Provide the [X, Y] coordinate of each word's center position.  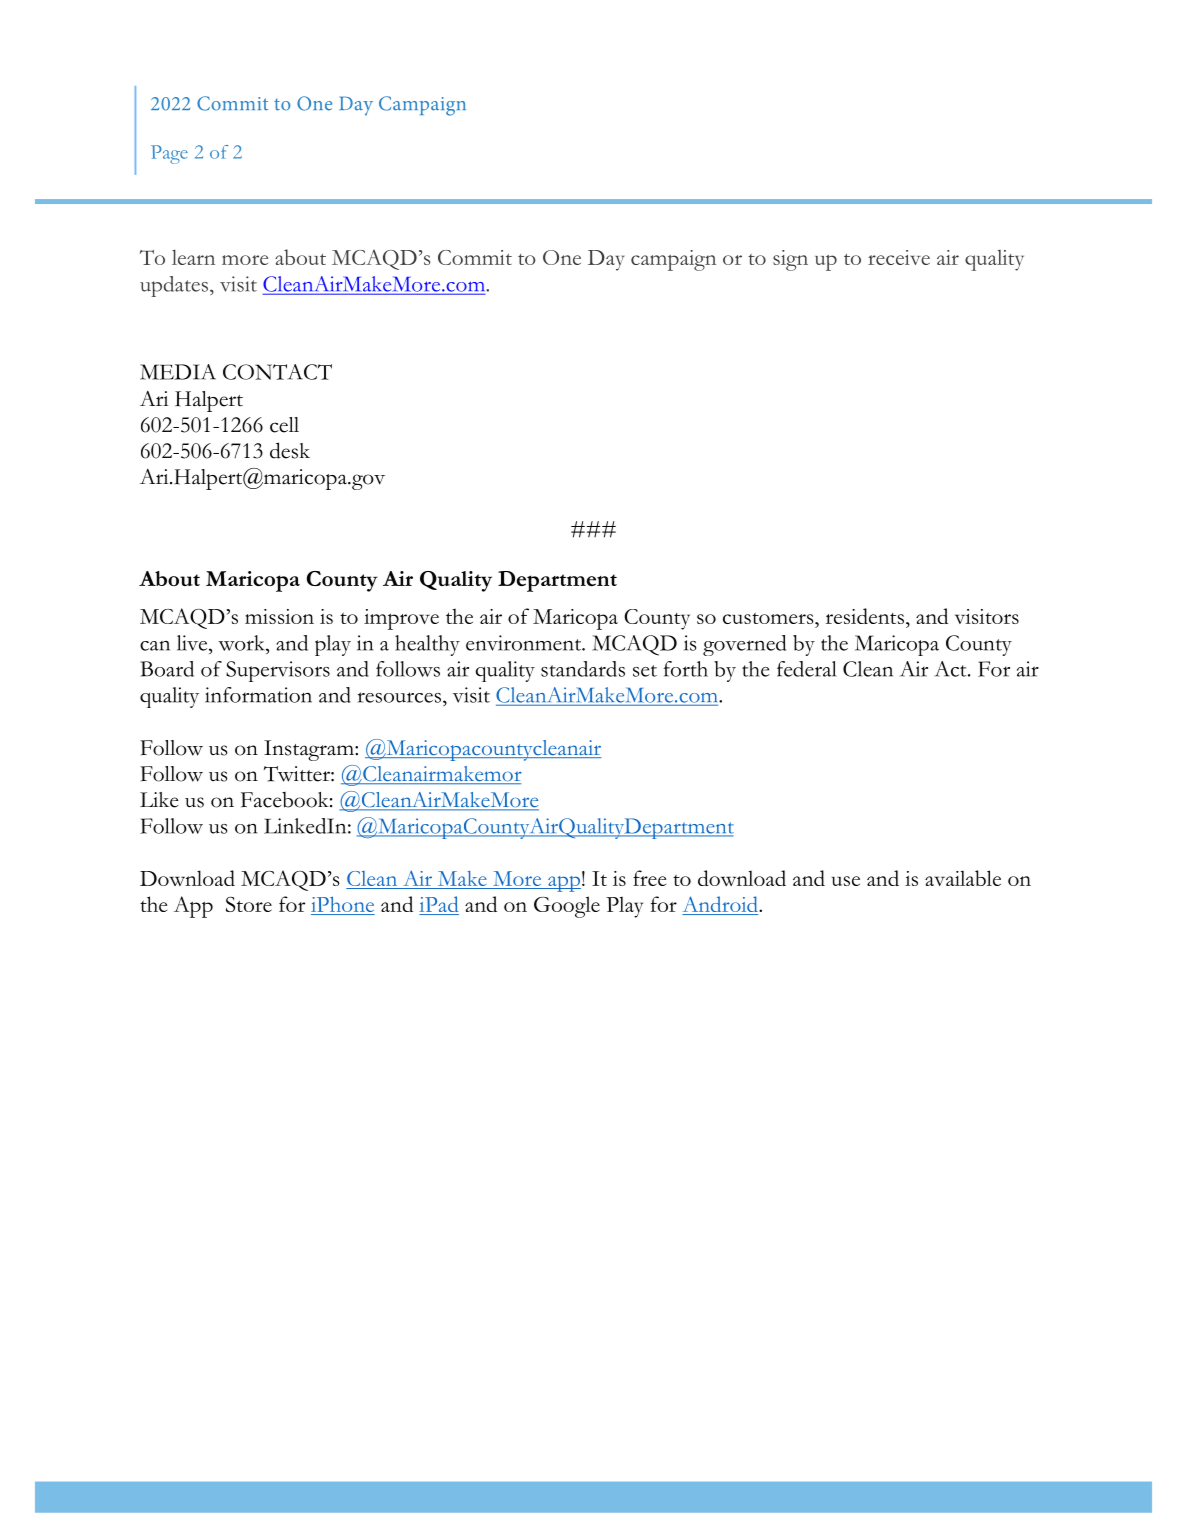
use [846, 881]
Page [169, 154]
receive [899, 257]
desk [290, 450]
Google [567, 907]
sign [790, 260]
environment [525, 643]
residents [865, 616]
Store [249, 904]
